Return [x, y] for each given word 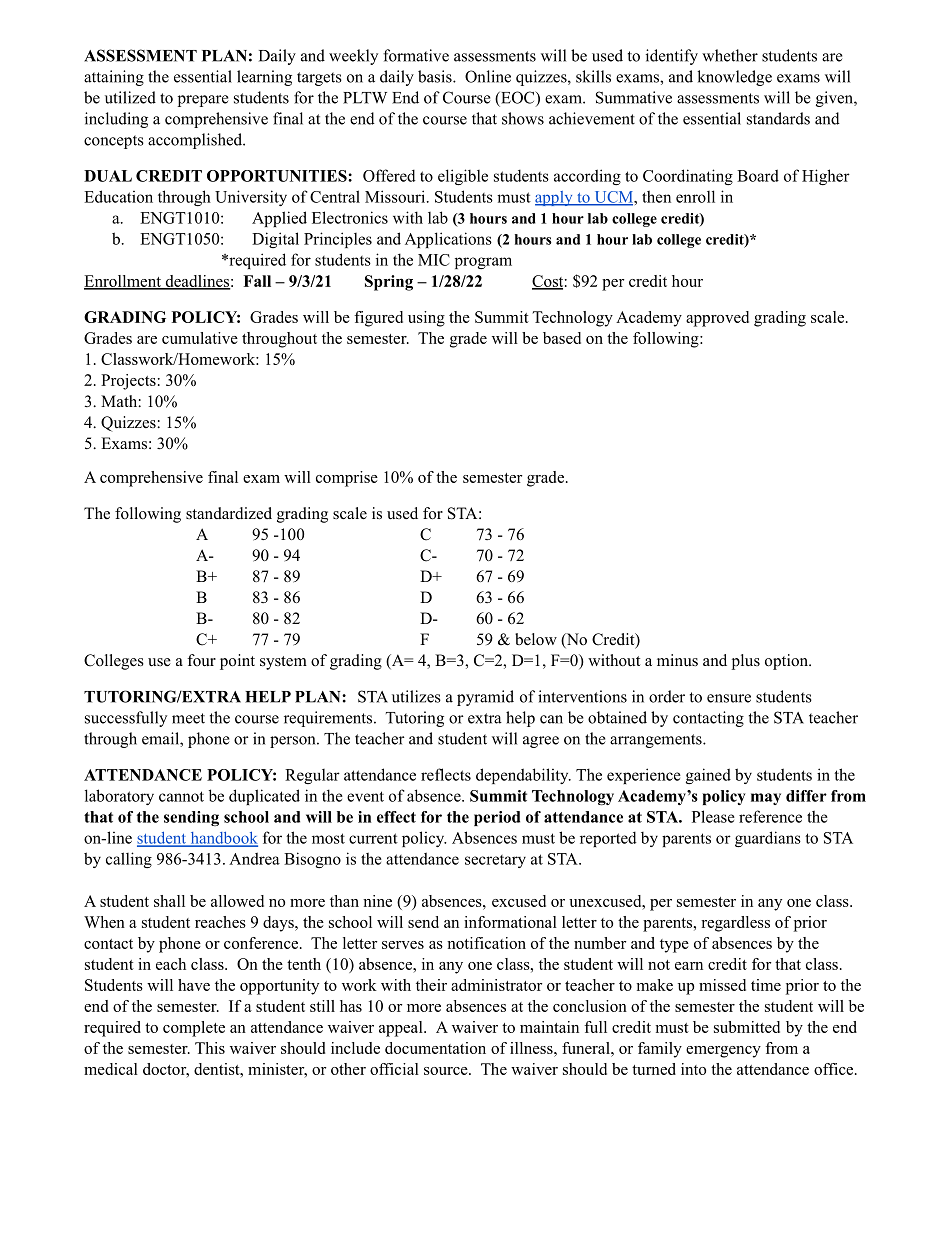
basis [436, 76]
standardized [229, 513]
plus [746, 662]
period [497, 818]
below [536, 639]
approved [717, 319]
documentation [435, 1048]
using [426, 319]
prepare [203, 101]
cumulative [200, 338]
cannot [181, 796]
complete [194, 1029]
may [766, 799]
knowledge [734, 78]
